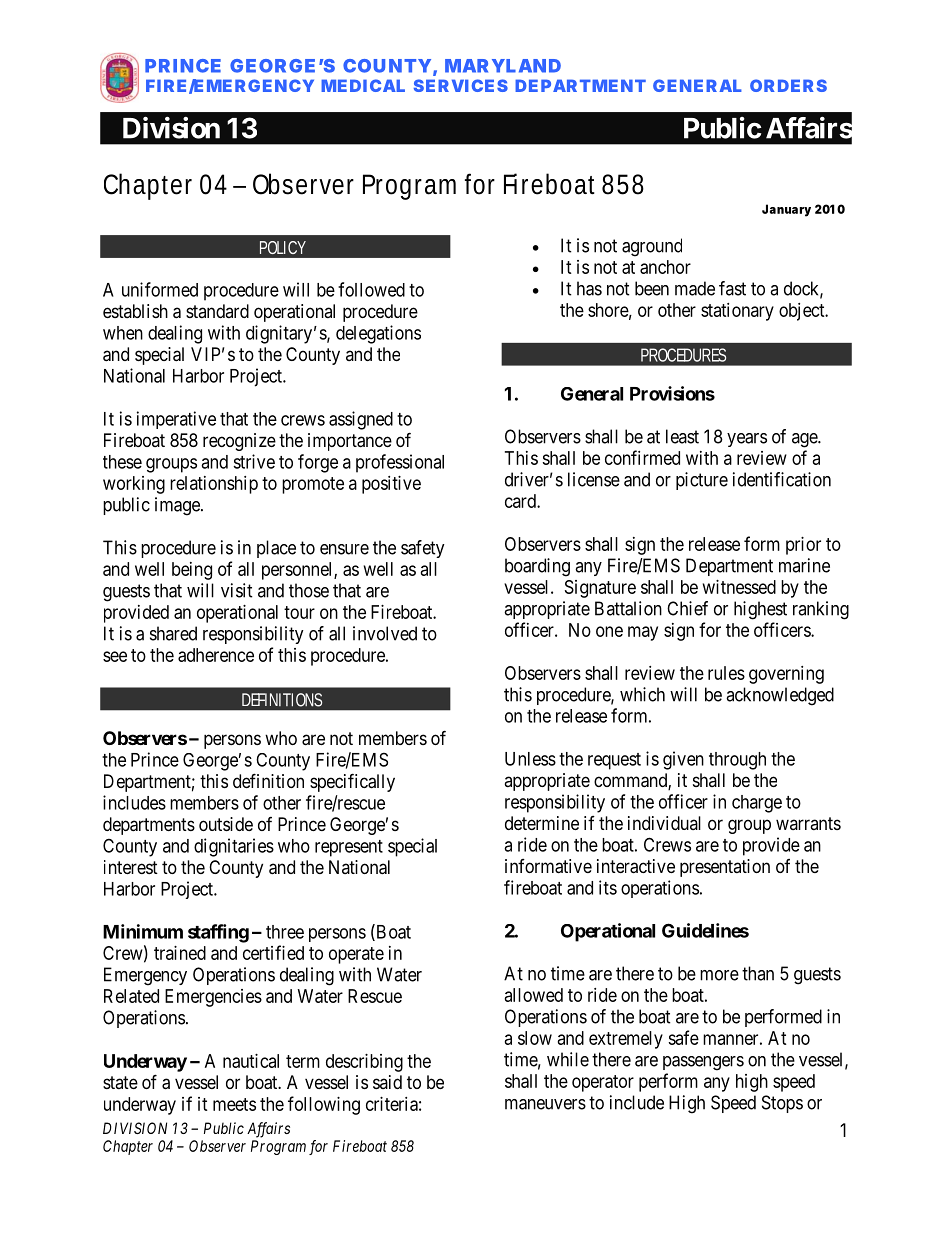  I want to click on SERVICES, so click(461, 85).
